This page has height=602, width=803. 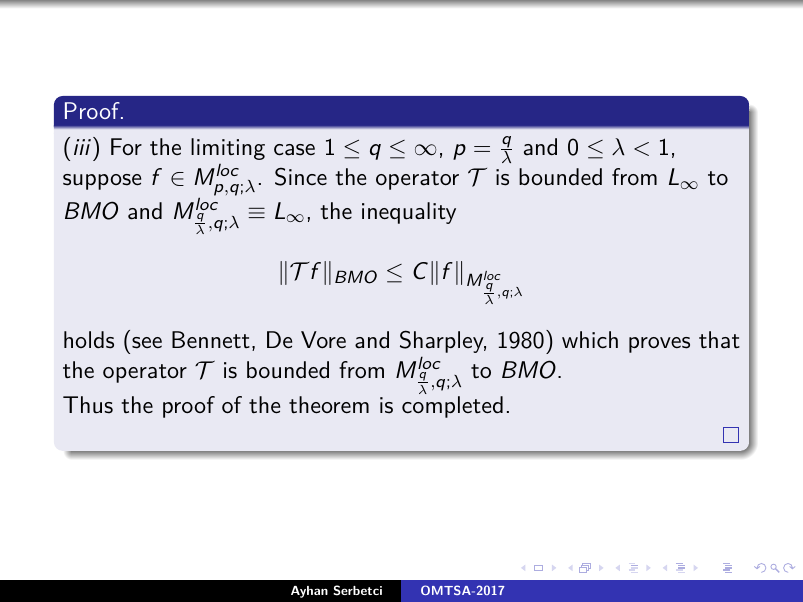 I want to click on Thus, so click(x=88, y=405).
